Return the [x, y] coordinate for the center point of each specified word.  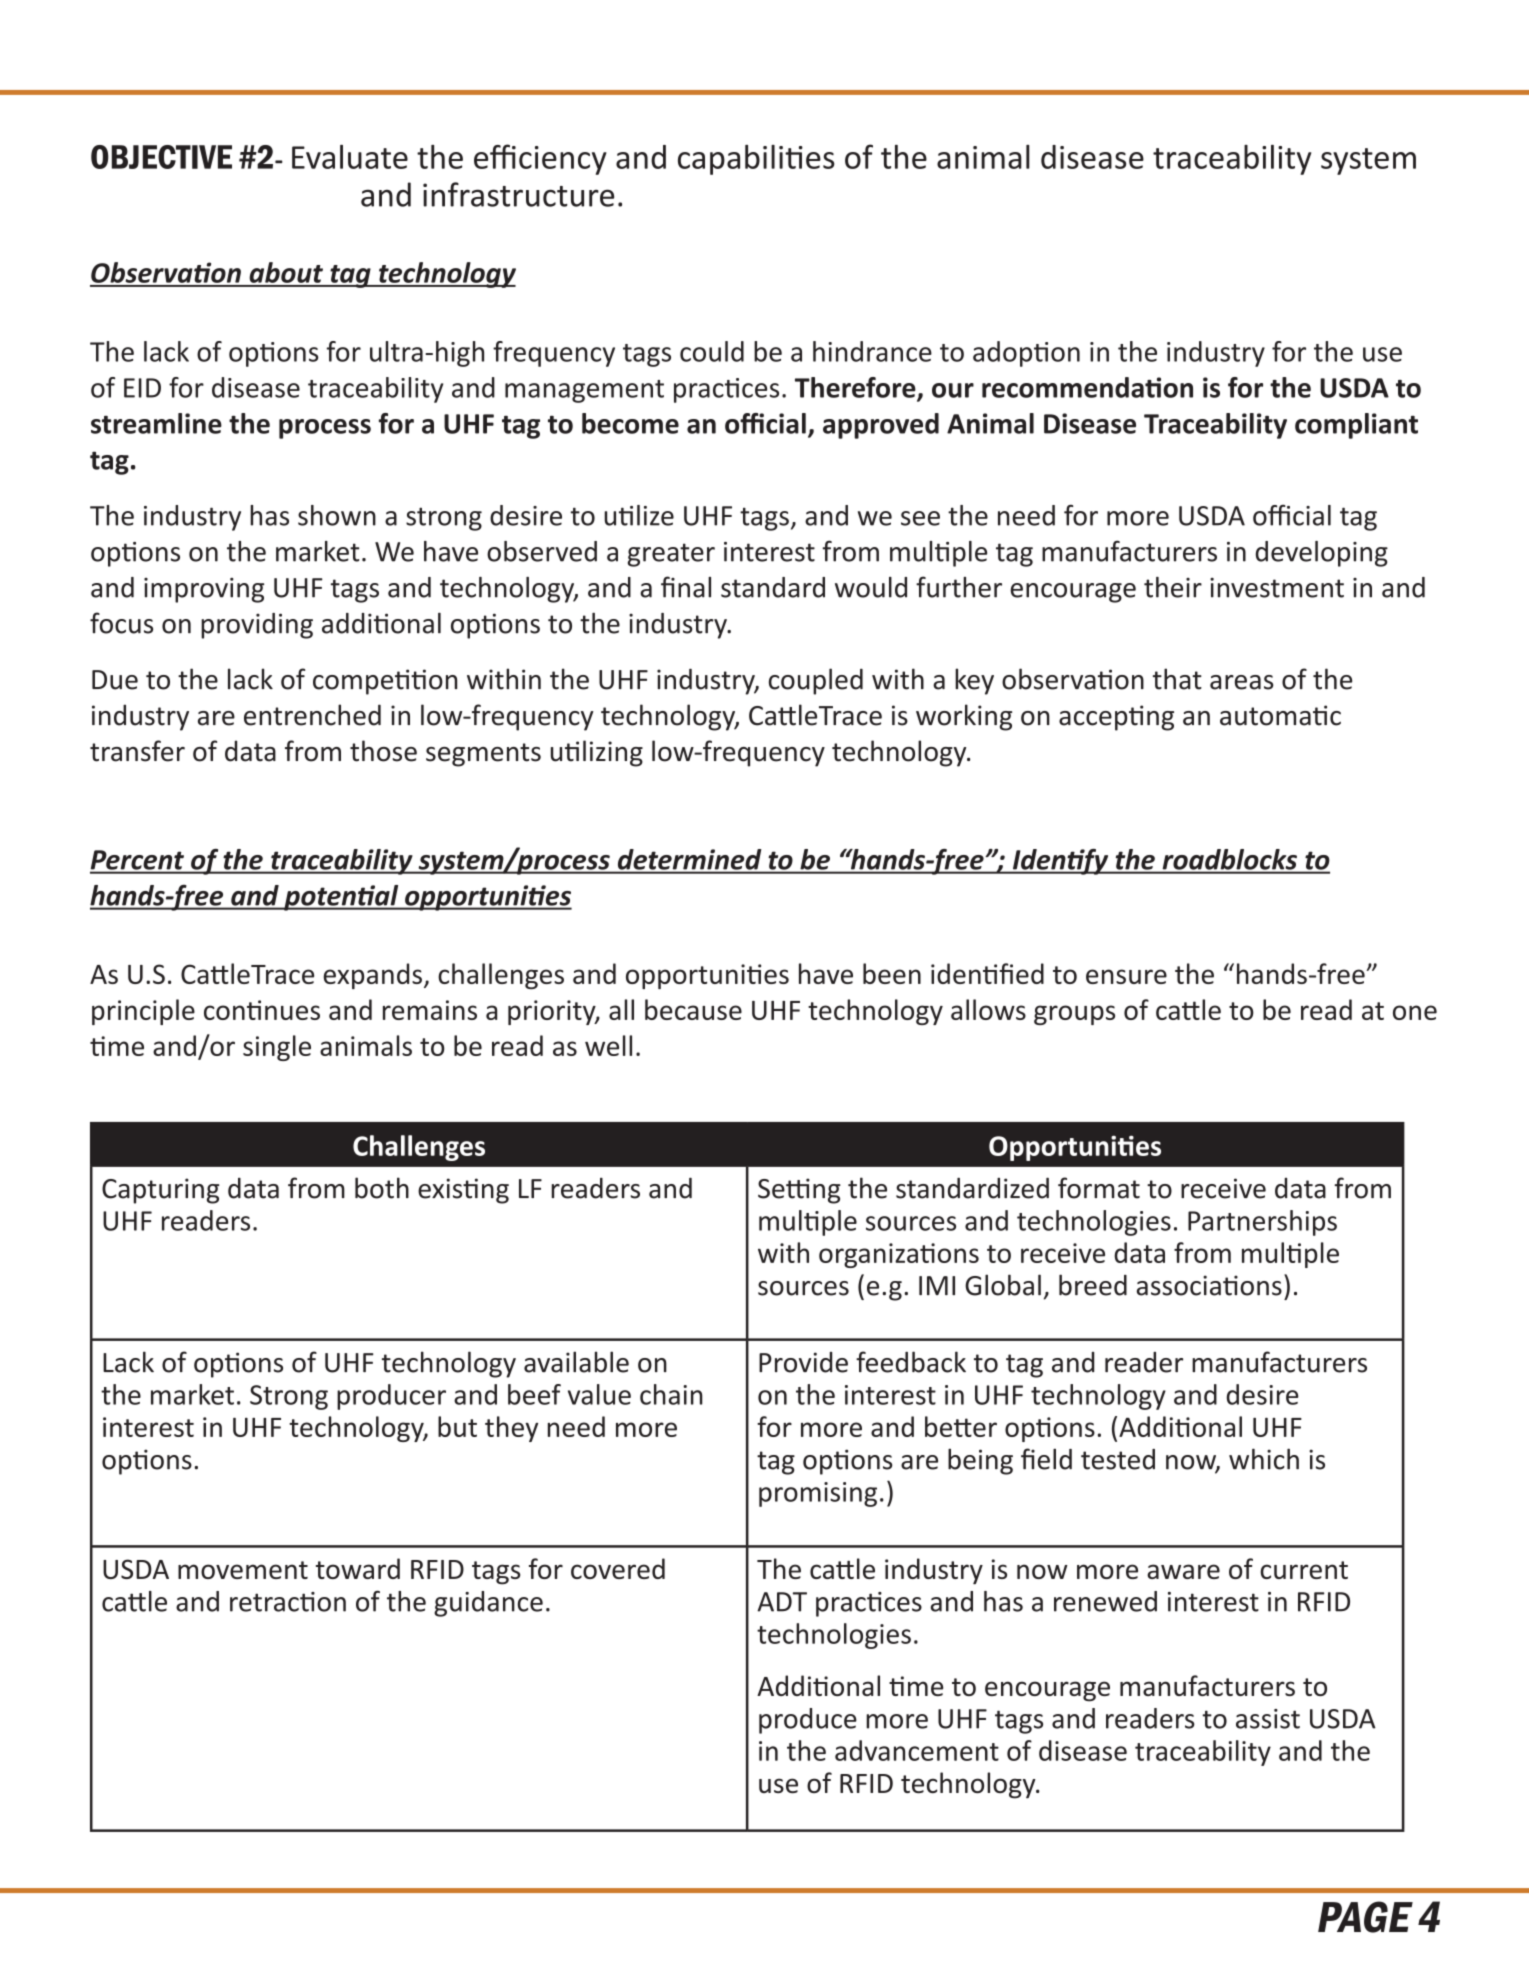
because [693, 1009]
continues [262, 1010]
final [686, 587]
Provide [803, 1362]
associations [1209, 1285]
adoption [1026, 354]
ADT [782, 1602]
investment [1277, 588]
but [457, 1426]
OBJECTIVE [161, 157]
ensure [1126, 976]
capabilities [756, 160]
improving [204, 590]
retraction [288, 1602]
